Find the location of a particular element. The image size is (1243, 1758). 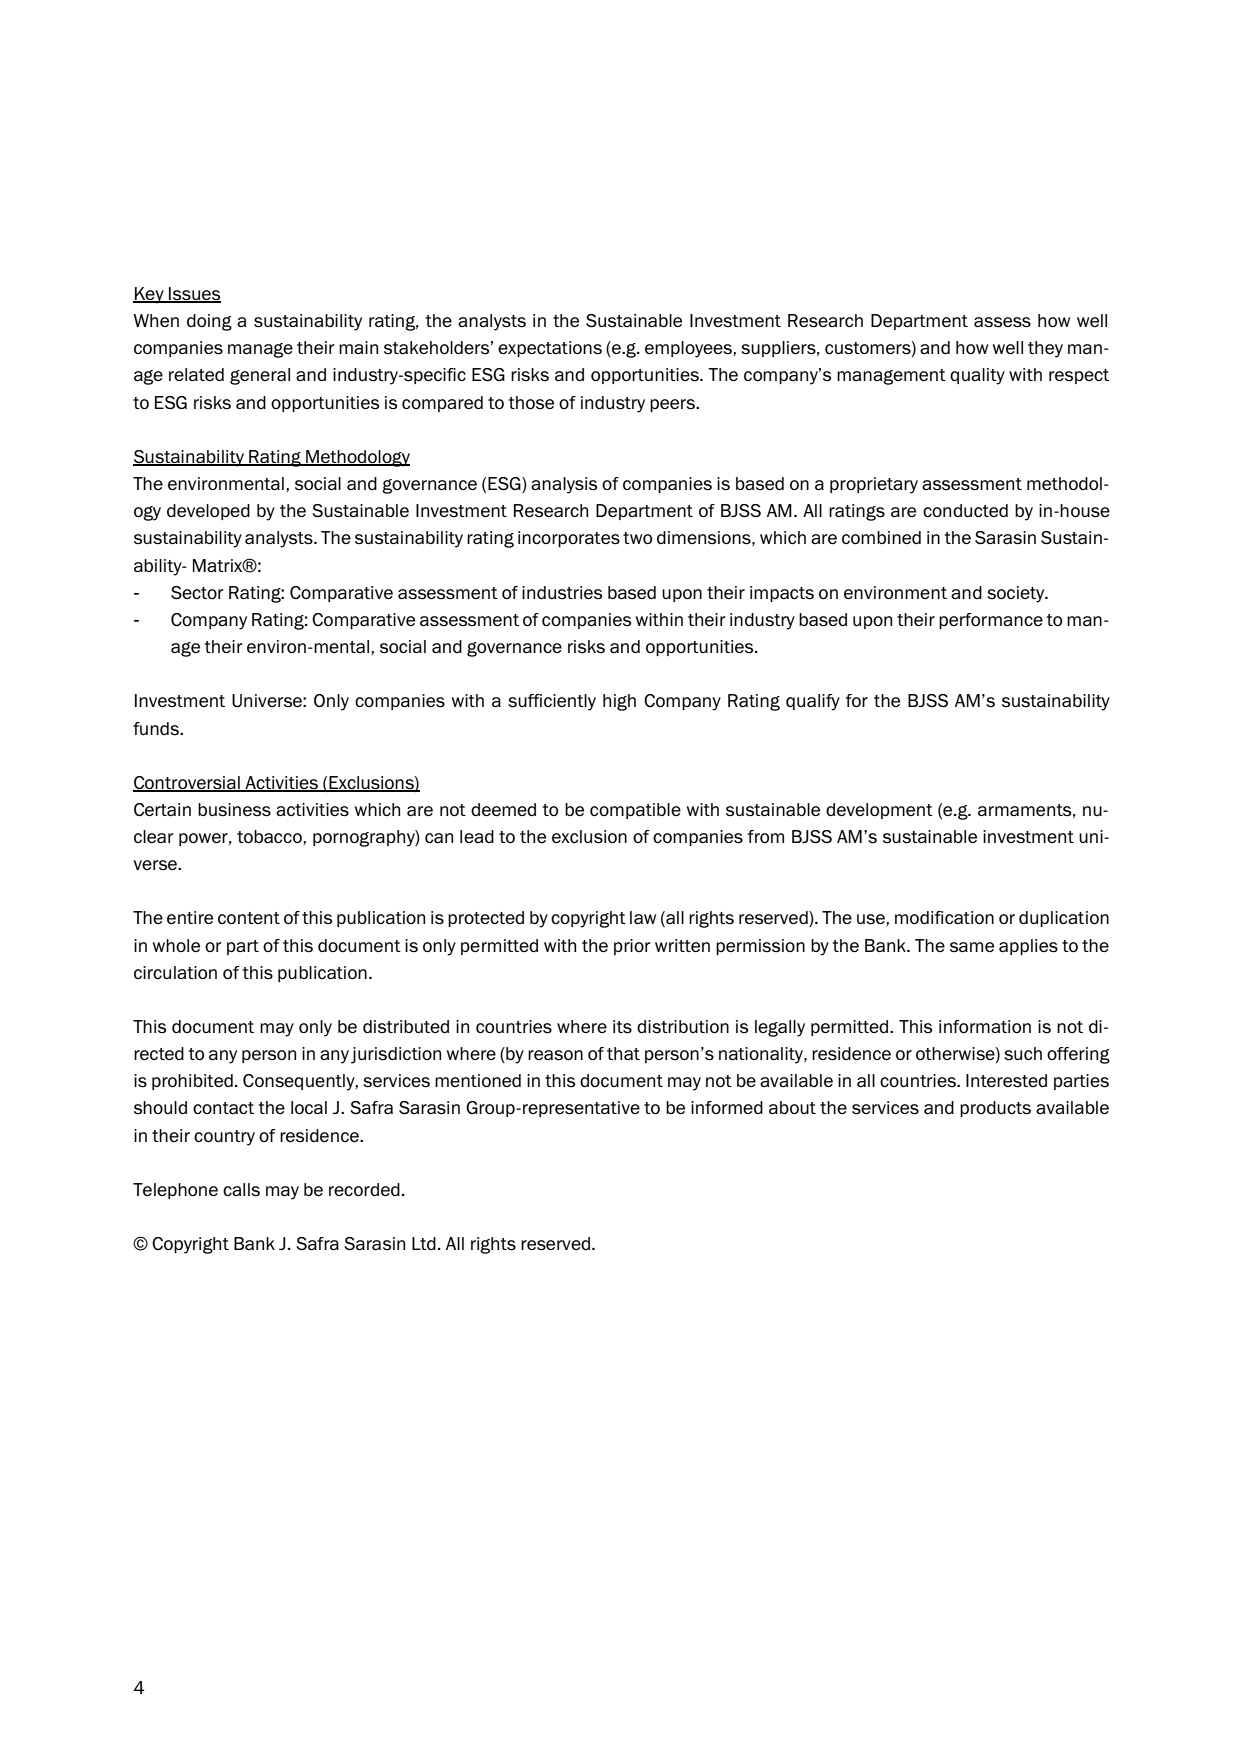

circulation is located at coordinates (175, 972).
